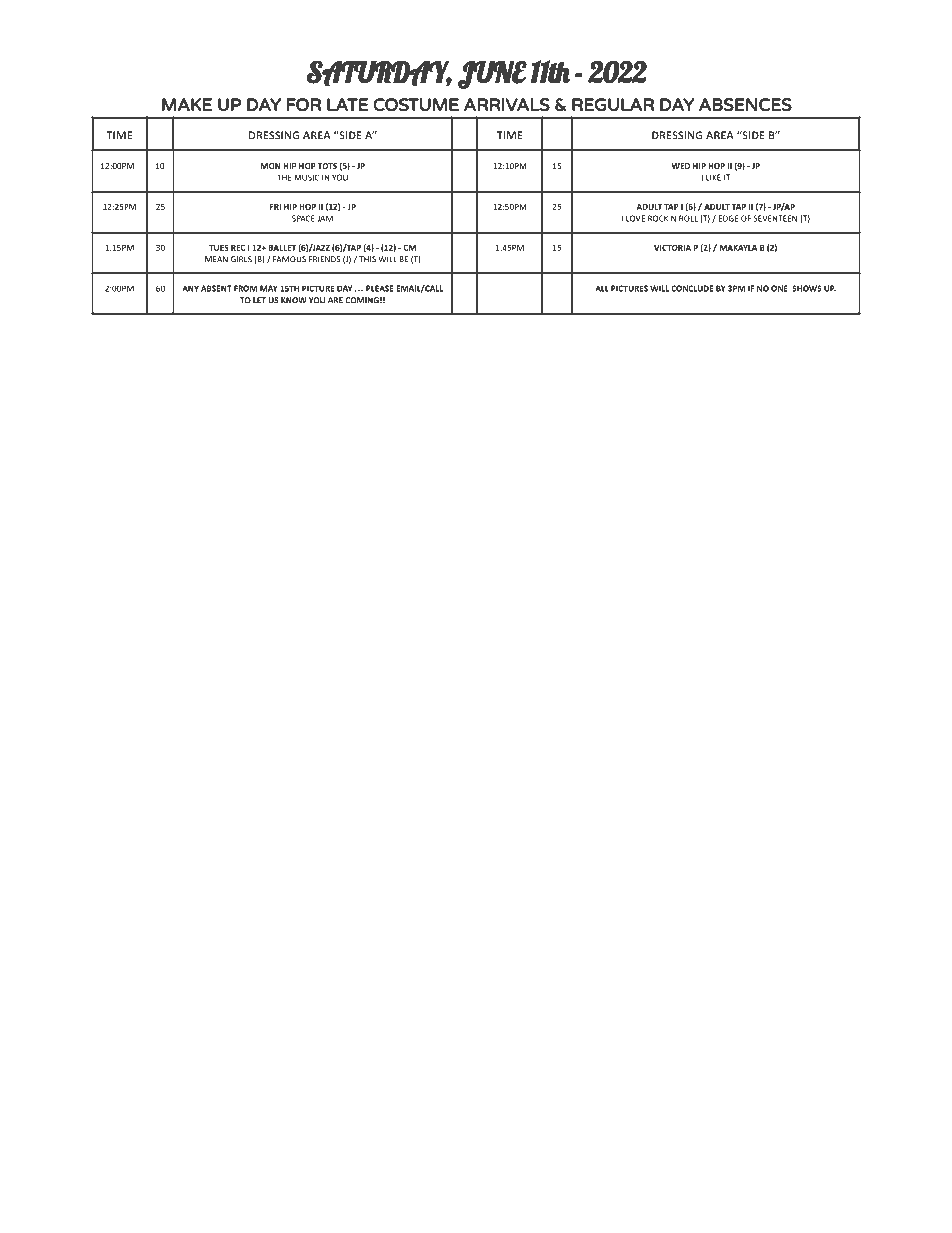 This image has width=952, height=1233. I want to click on ABSENCES, so click(745, 104).
